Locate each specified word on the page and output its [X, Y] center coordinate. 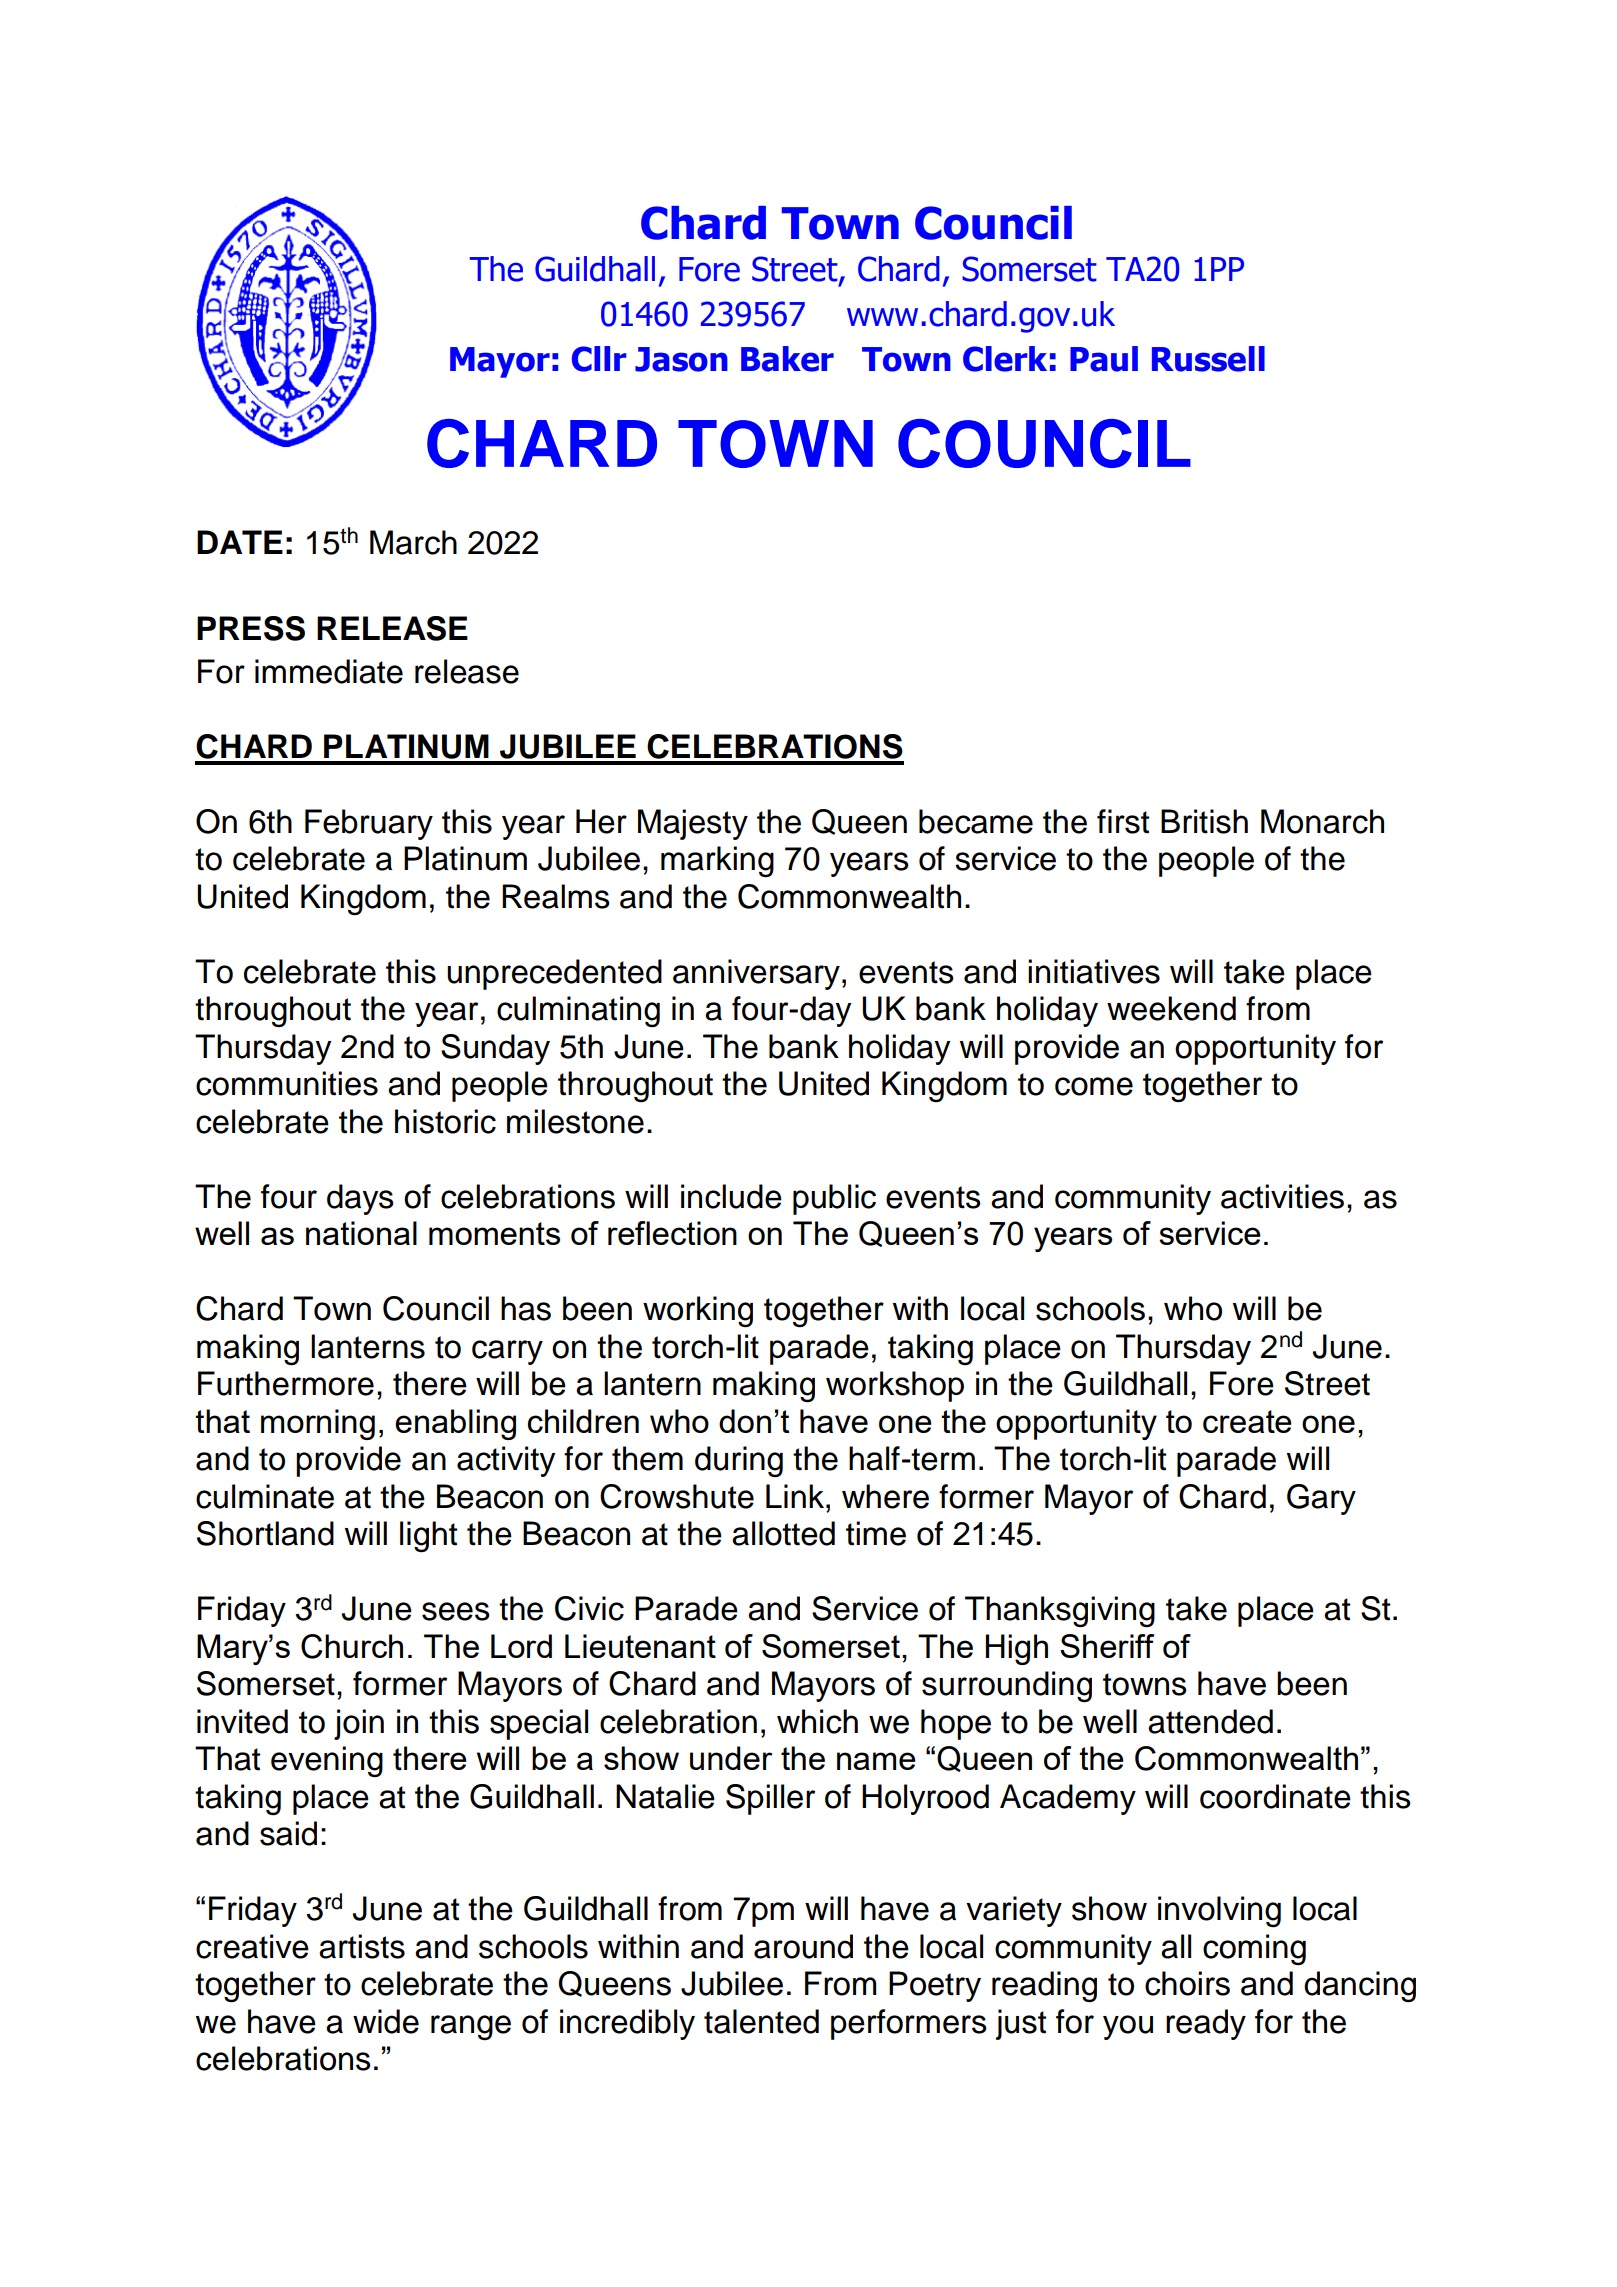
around [803, 1946]
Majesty [693, 824]
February [369, 824]
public [834, 1199]
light [428, 1536]
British [1204, 821]
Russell [1208, 359]
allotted [783, 1533]
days [360, 1199]
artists [362, 1946]
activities [1282, 1196]
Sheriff [1107, 1646]
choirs [1187, 1983]
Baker [787, 359]
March [413, 542]
